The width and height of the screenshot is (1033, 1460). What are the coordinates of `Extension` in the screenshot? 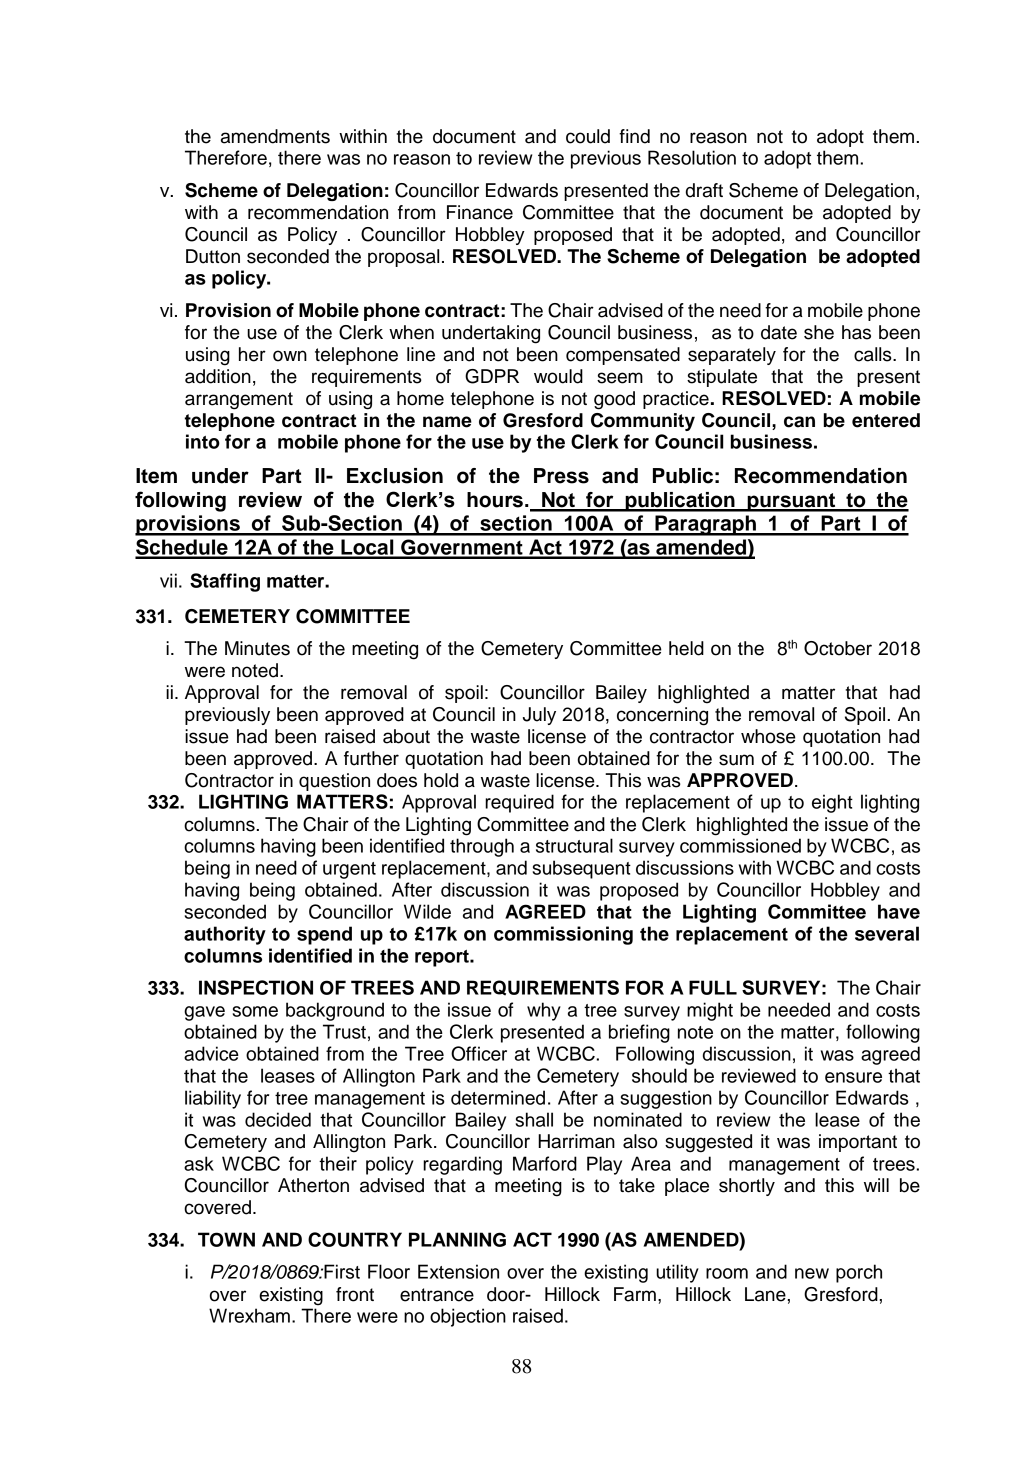 It's located at (458, 1271).
